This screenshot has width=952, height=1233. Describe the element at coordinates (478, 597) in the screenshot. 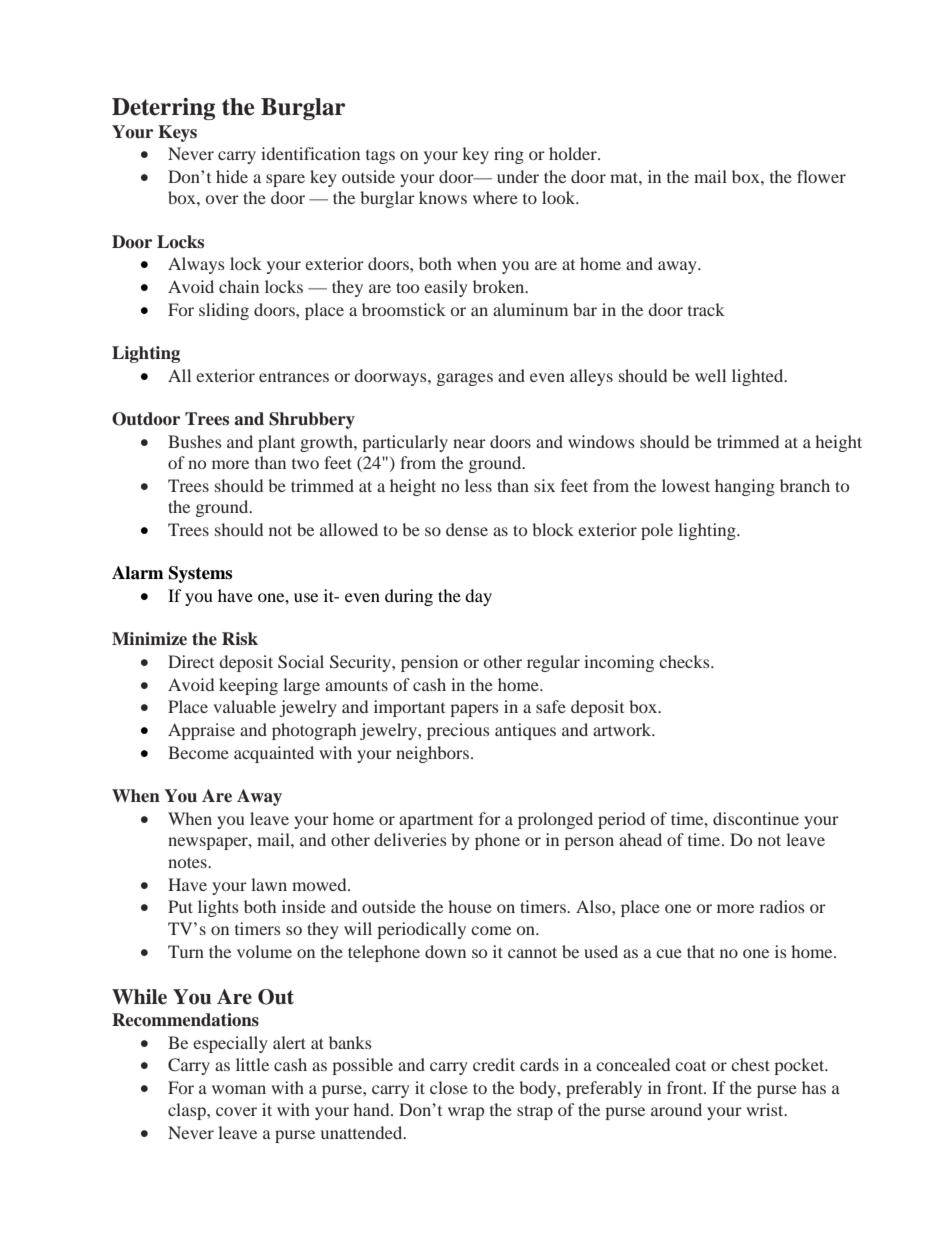

I see `day` at that location.
